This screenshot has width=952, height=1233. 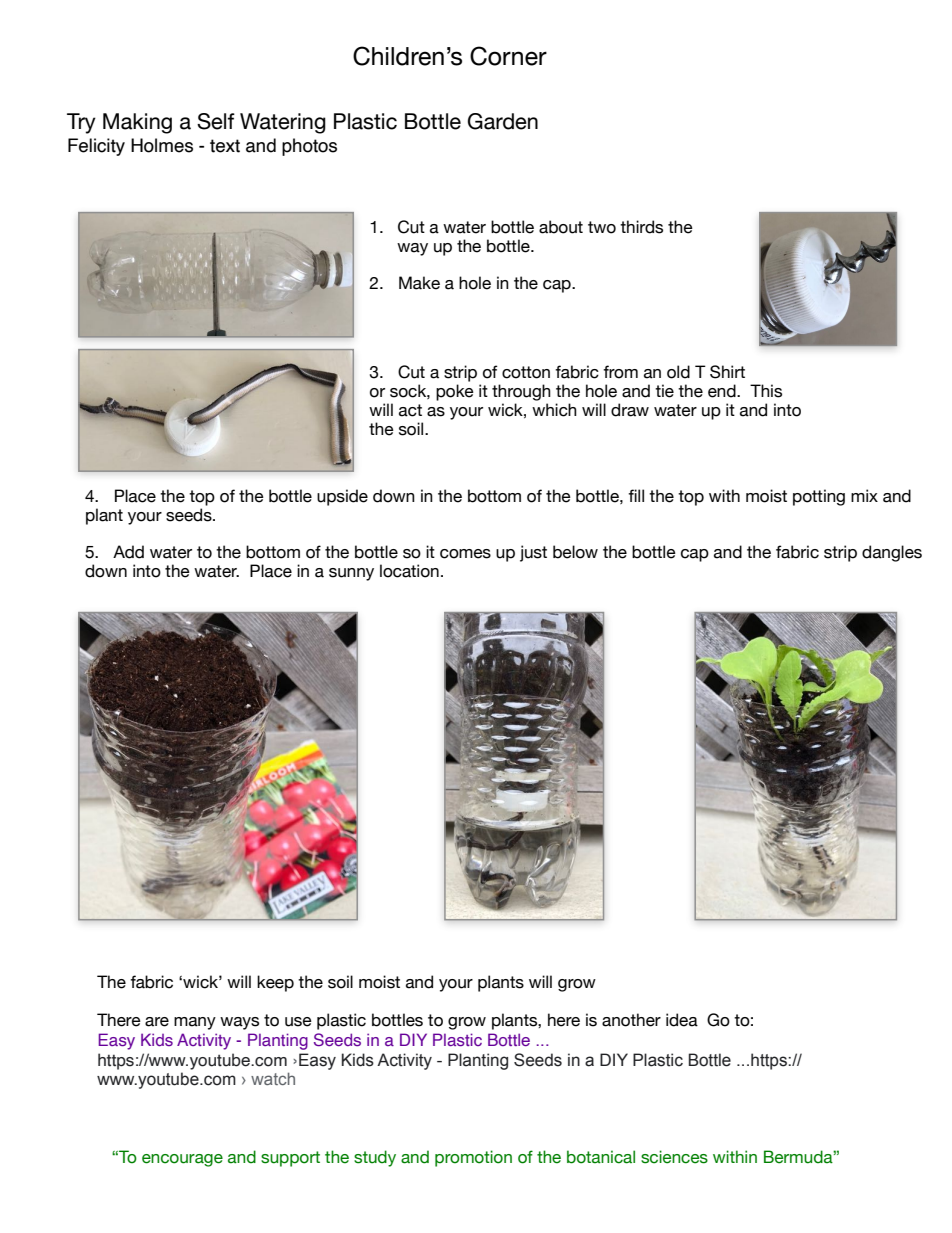 I want to click on dangles, so click(x=892, y=553).
